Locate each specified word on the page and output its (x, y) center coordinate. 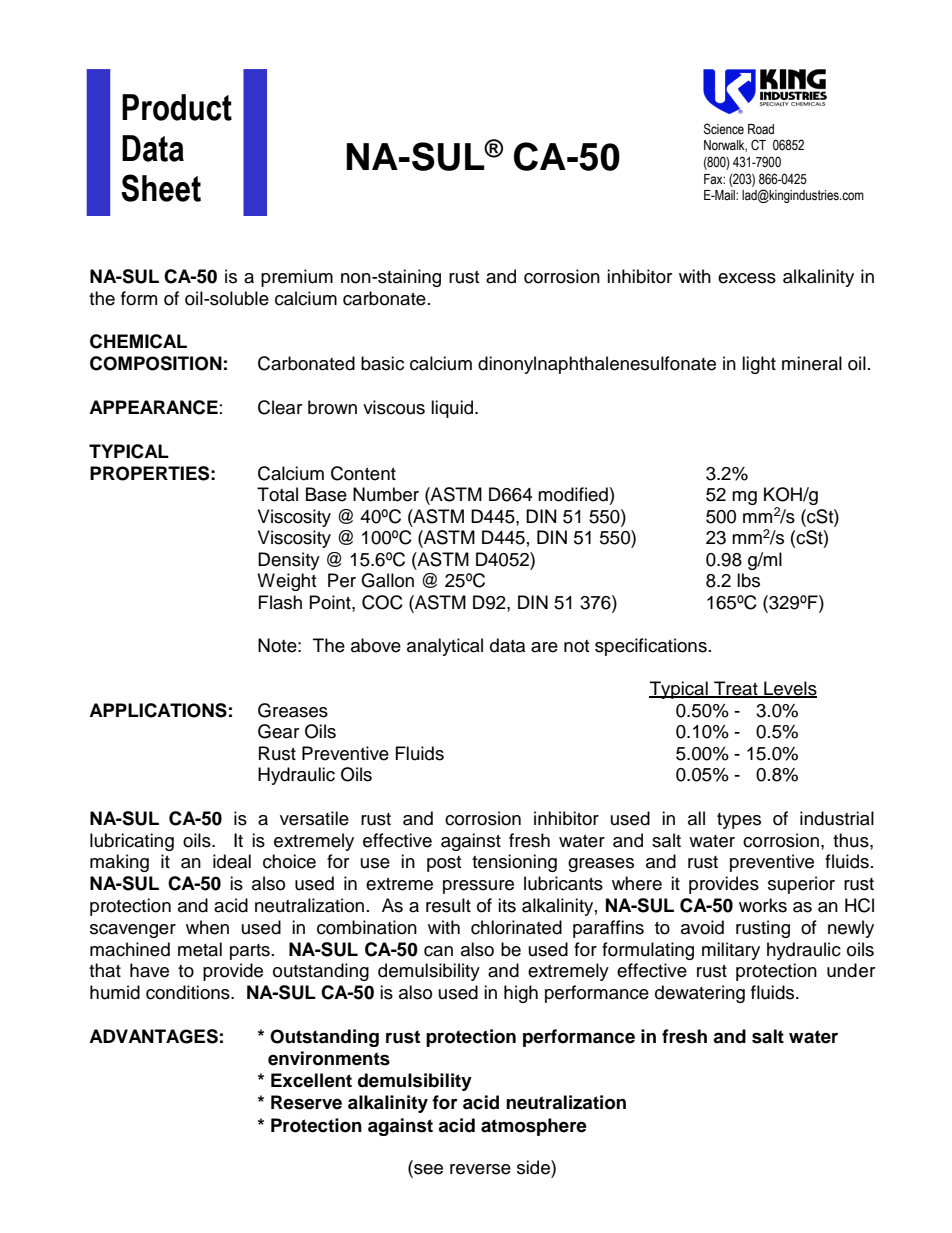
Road (761, 129)
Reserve (306, 1102)
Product (177, 107)
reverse (480, 1169)
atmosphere (534, 1127)
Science (724, 129)
